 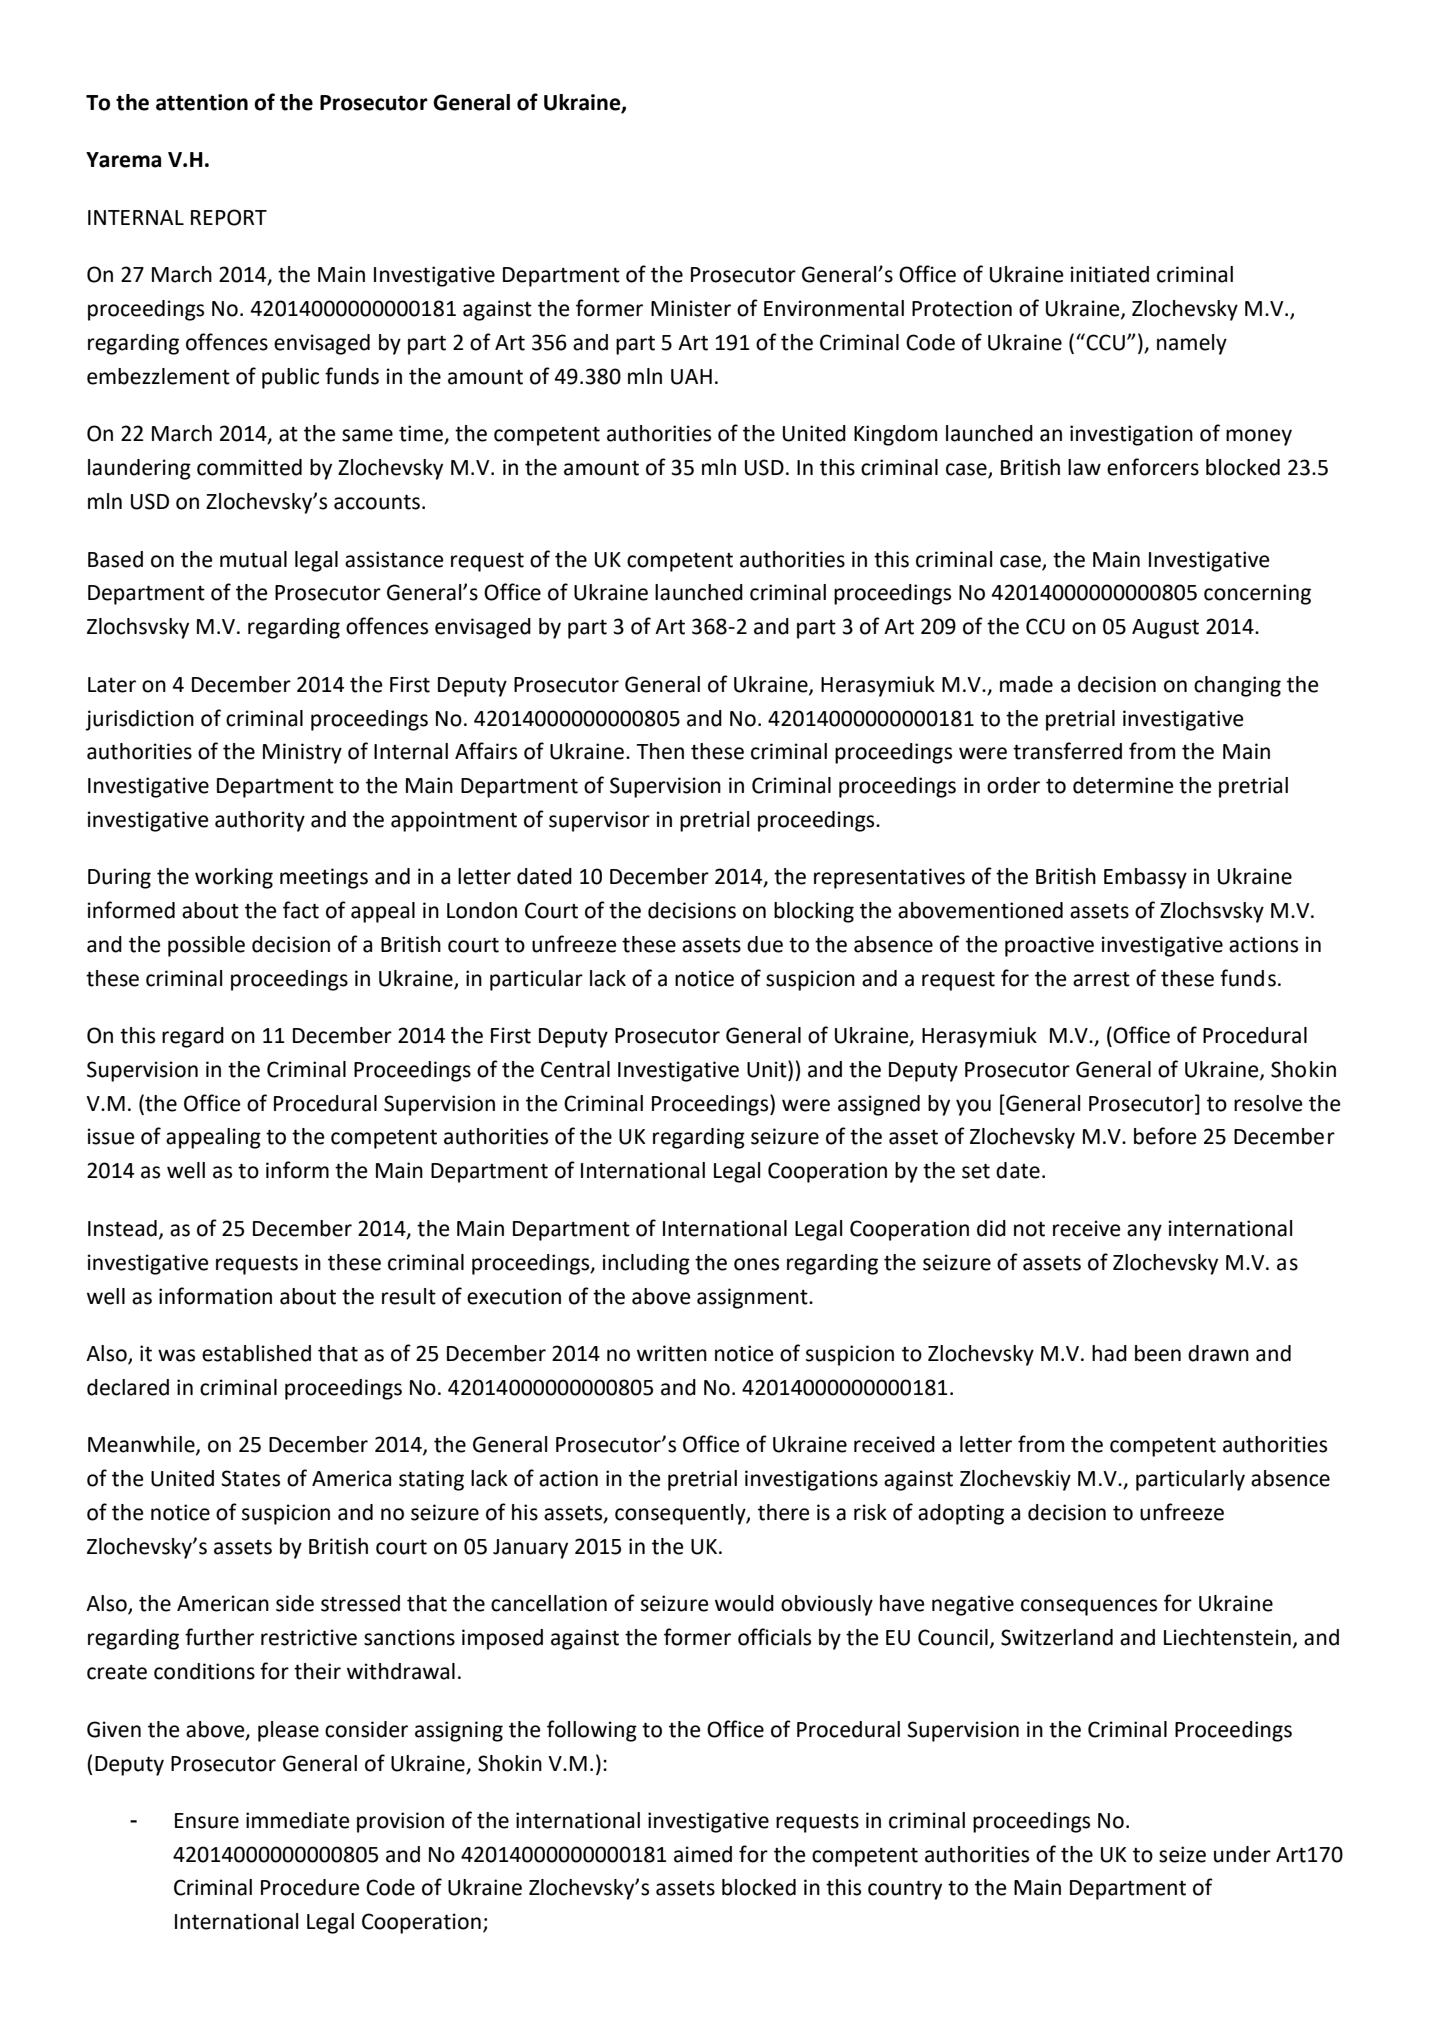 I want to click on supervisor, so click(x=599, y=821).
